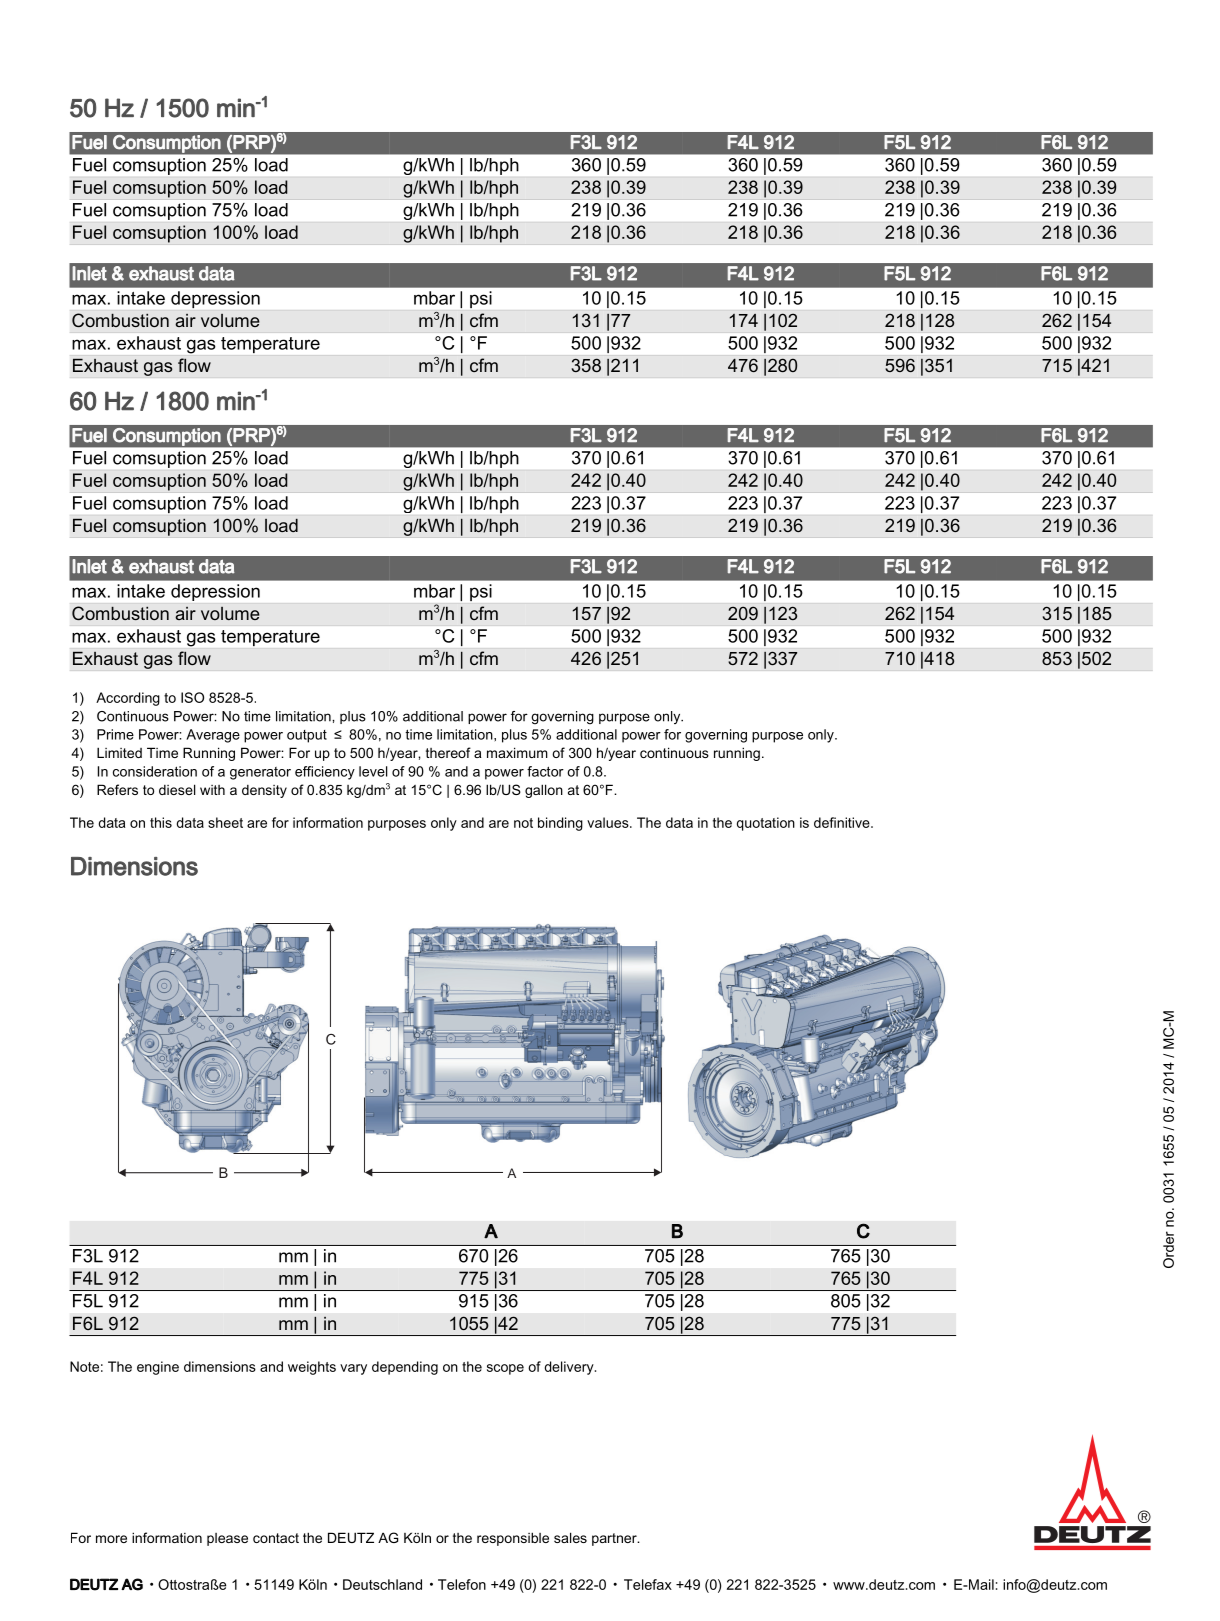 The height and width of the screenshot is (1621, 1220). I want to click on depending, so click(405, 1368).
